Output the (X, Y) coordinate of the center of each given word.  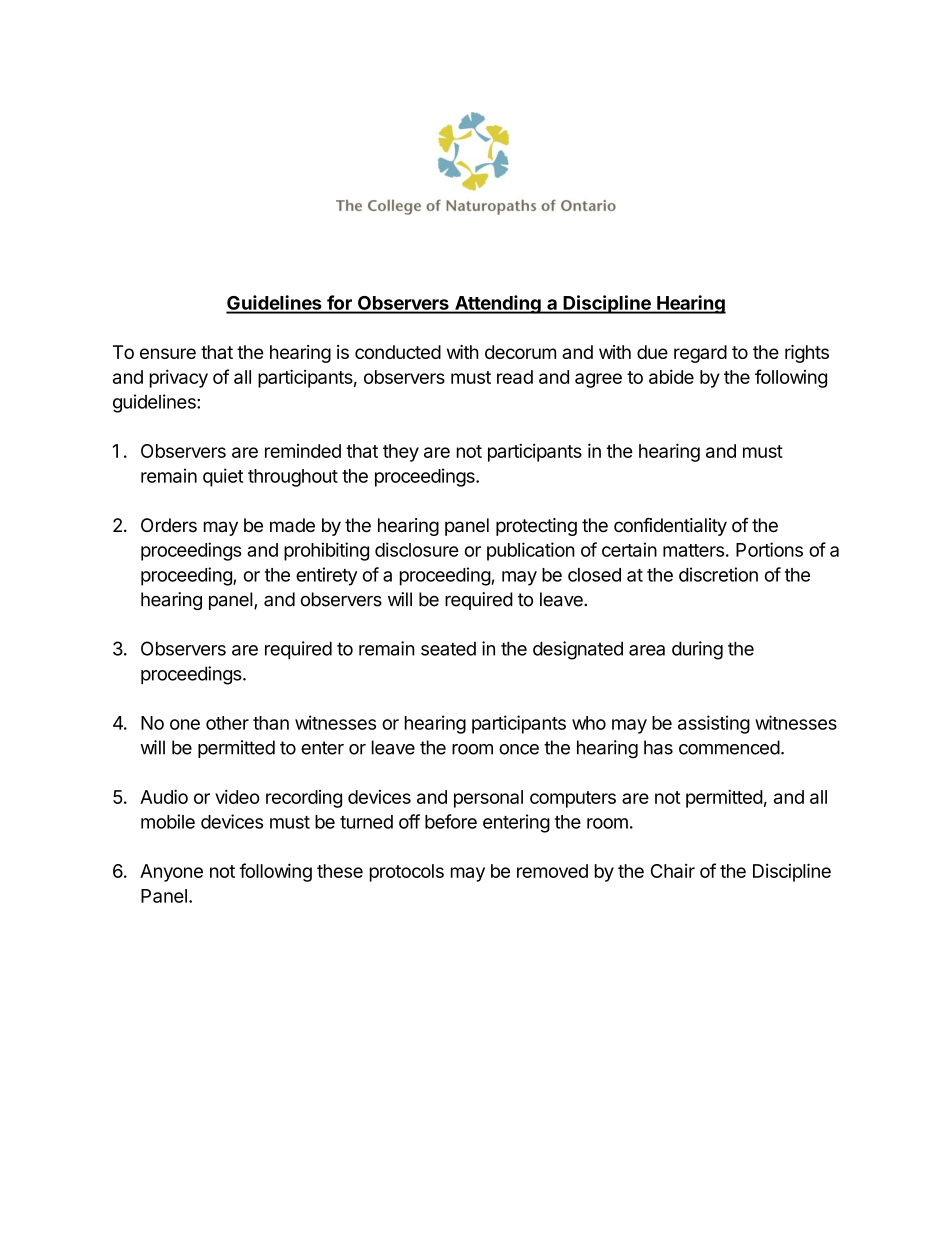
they (401, 453)
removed (552, 871)
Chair (673, 871)
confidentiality (670, 526)
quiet (223, 477)
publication (531, 551)
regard (700, 354)
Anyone (171, 873)
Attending (498, 304)
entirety (326, 576)
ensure (168, 353)
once (519, 749)
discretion (718, 574)
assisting (714, 724)
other (227, 723)
